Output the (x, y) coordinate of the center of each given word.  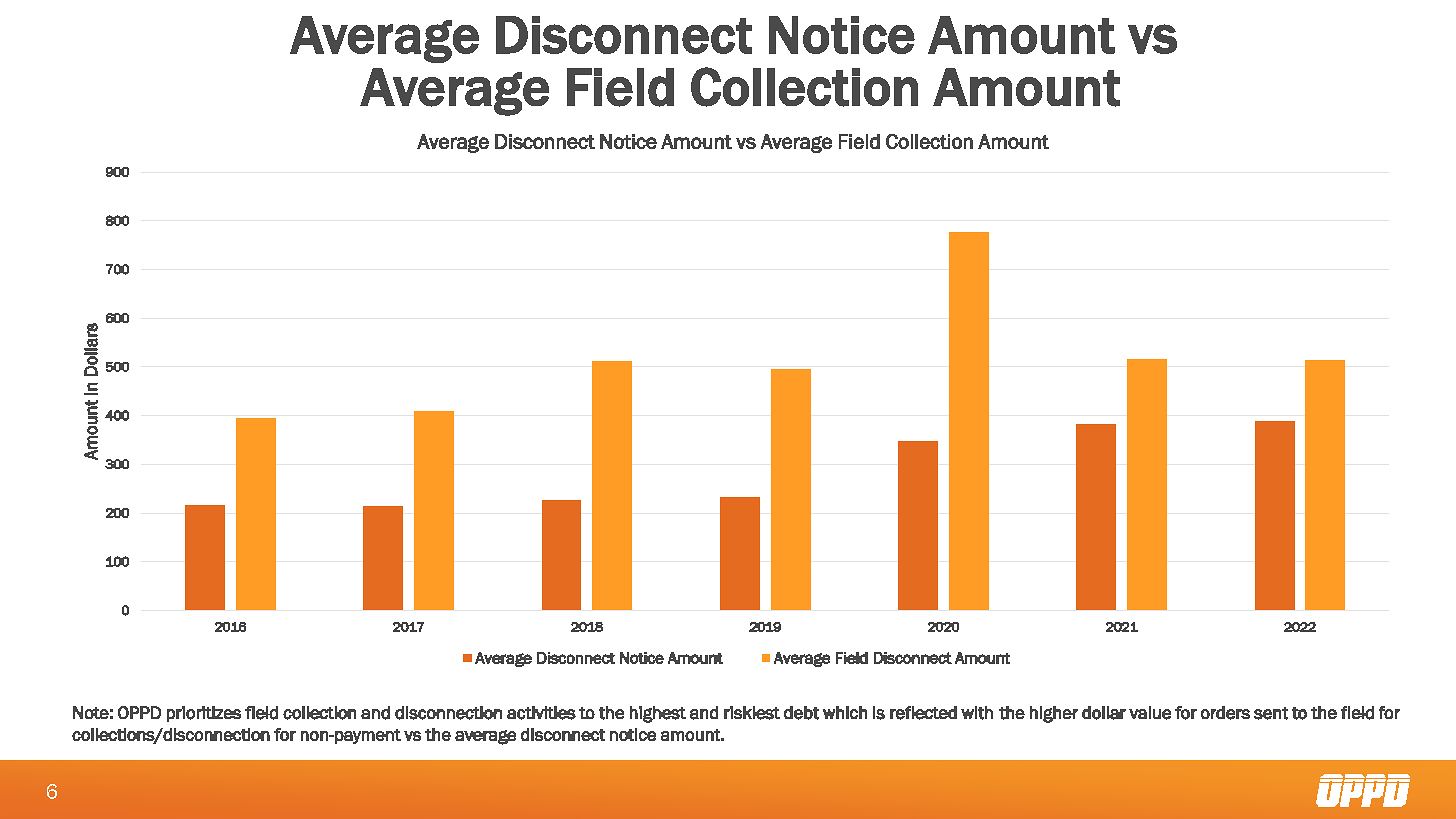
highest (658, 714)
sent (1271, 713)
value (1150, 713)
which (845, 712)
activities (541, 713)
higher (1054, 714)
